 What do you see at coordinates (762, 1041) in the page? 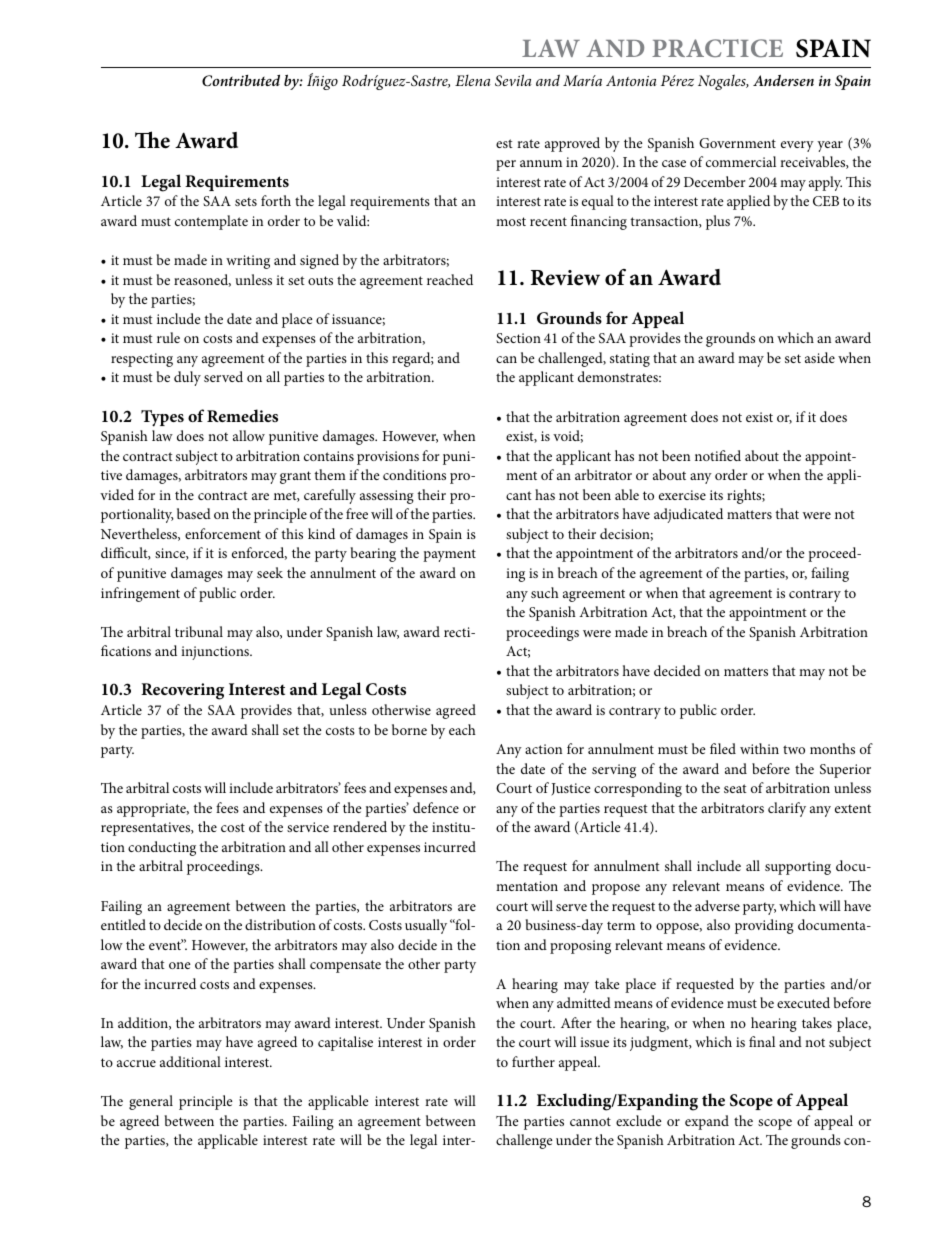
I see `final` at bounding box center [762, 1041].
